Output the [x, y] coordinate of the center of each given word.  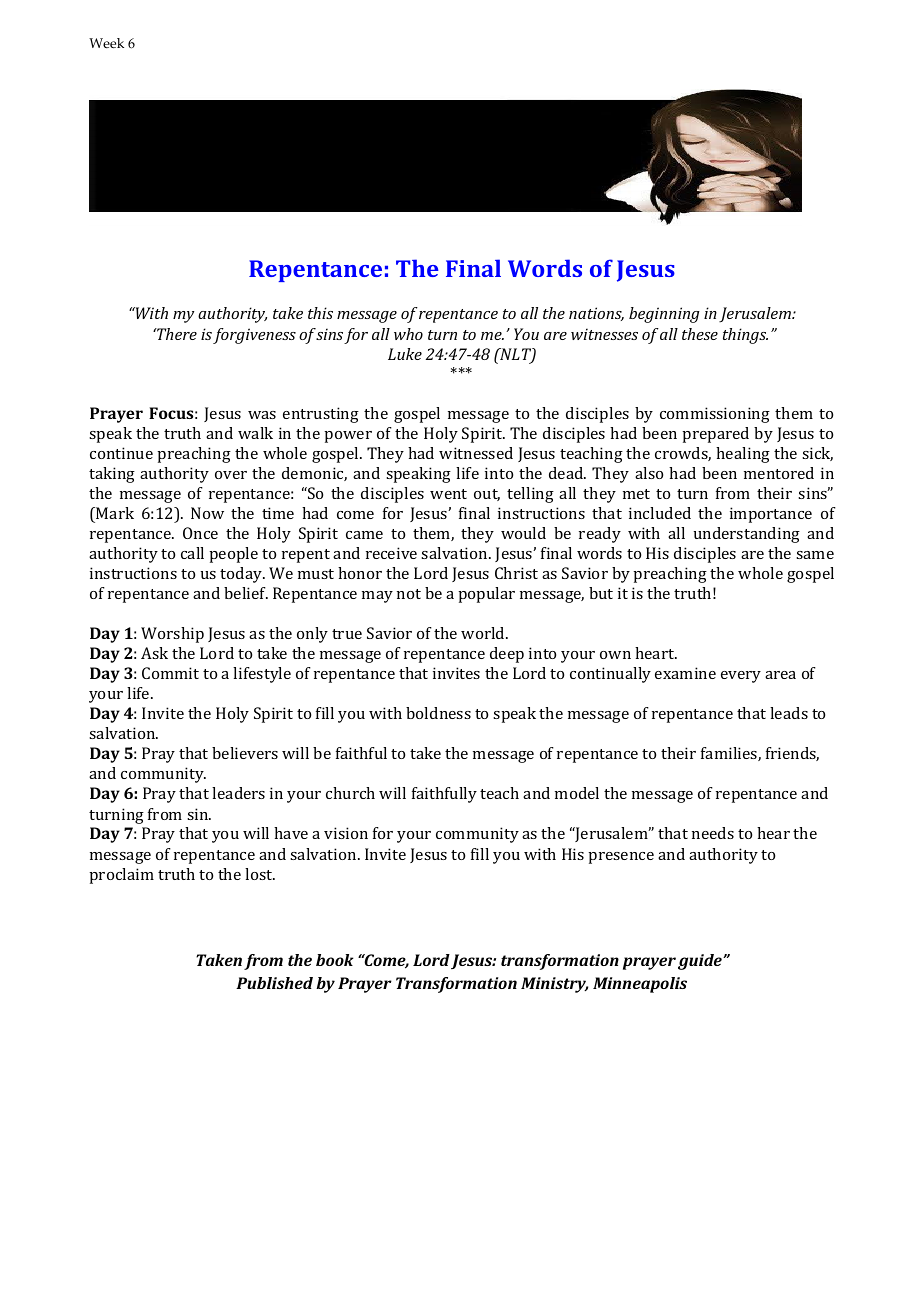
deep [507, 655]
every [741, 677]
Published [274, 983]
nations [596, 314]
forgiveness [254, 336]
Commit [170, 673]
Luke [405, 354]
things [745, 336]
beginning [664, 315]
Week [106, 43]
